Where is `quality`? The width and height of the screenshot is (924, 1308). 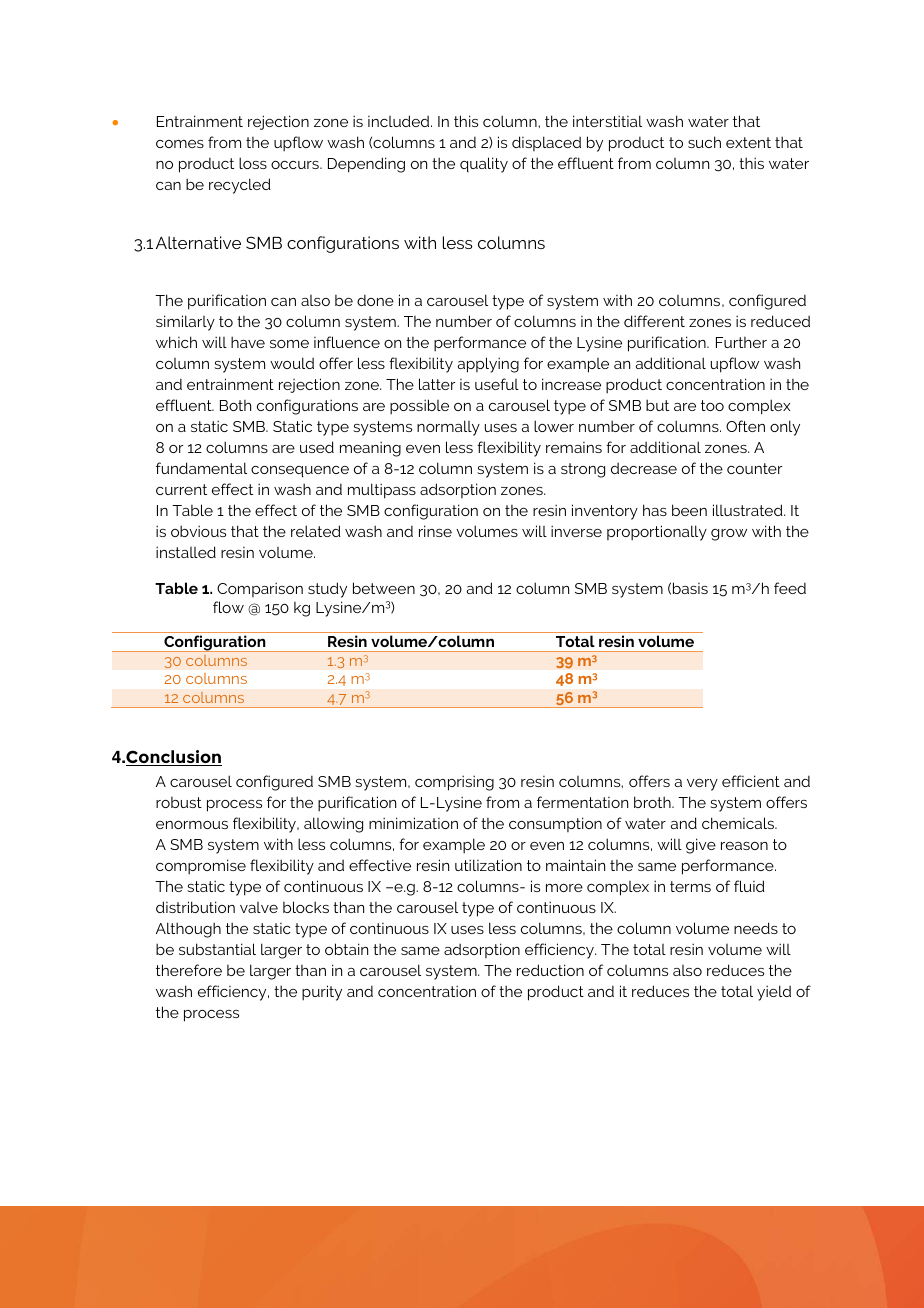 quality is located at coordinates (484, 165).
